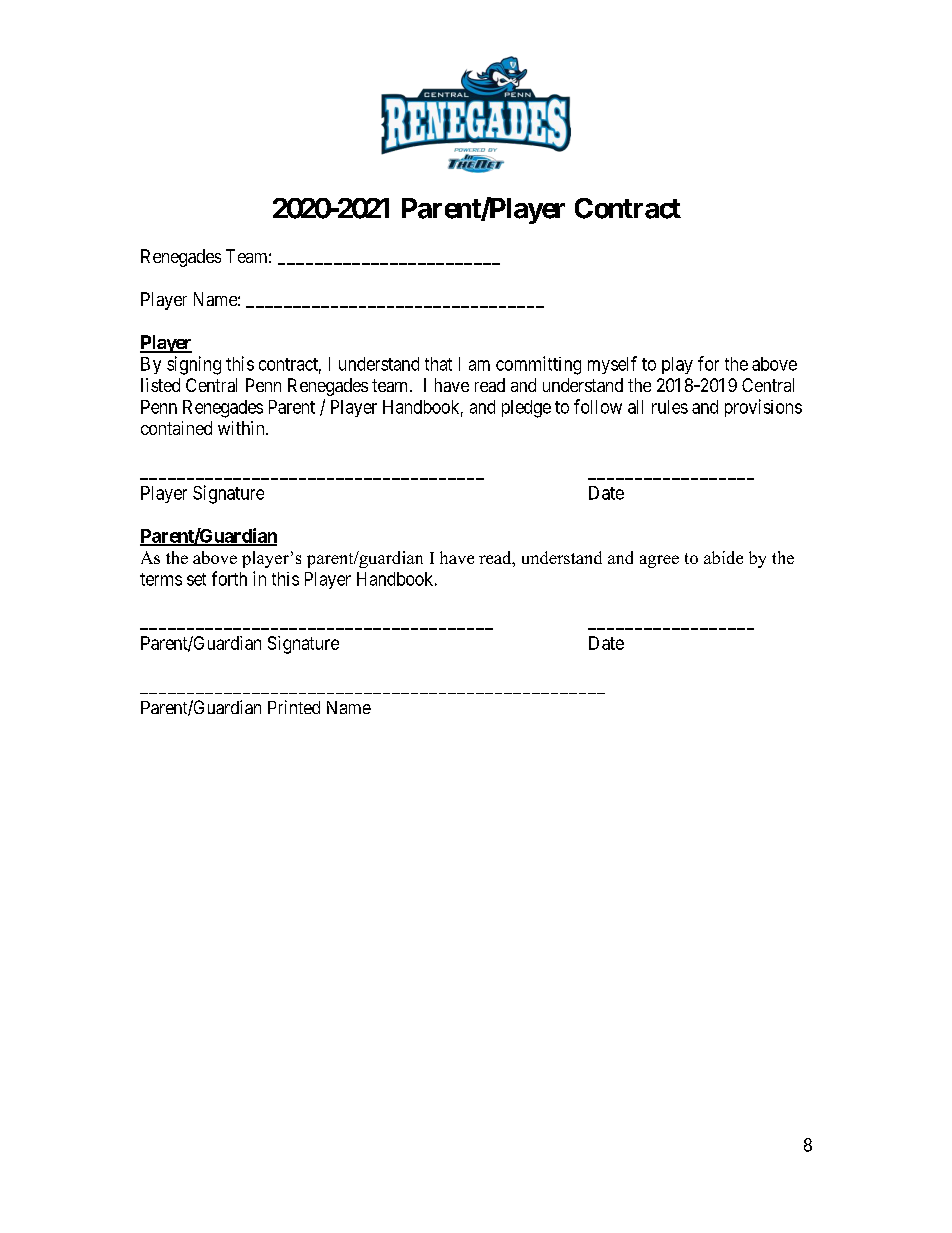 Image resolution: width=952 pixels, height=1233 pixels. What do you see at coordinates (229, 578) in the screenshot?
I see `forth` at bounding box center [229, 578].
